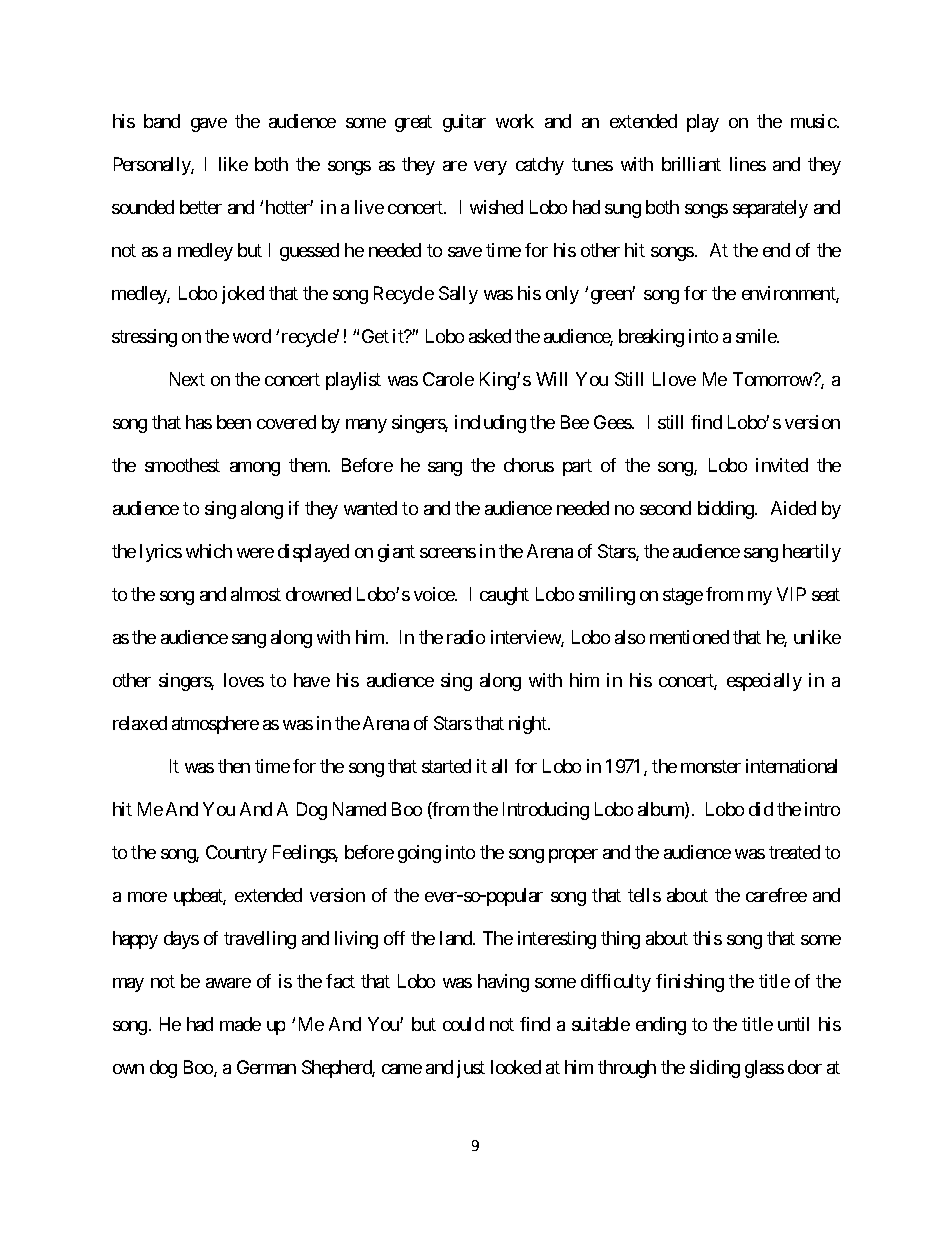 The width and height of the page is (952, 1233). What do you see at coordinates (691, 164) in the page?
I see `brilliant` at bounding box center [691, 164].
